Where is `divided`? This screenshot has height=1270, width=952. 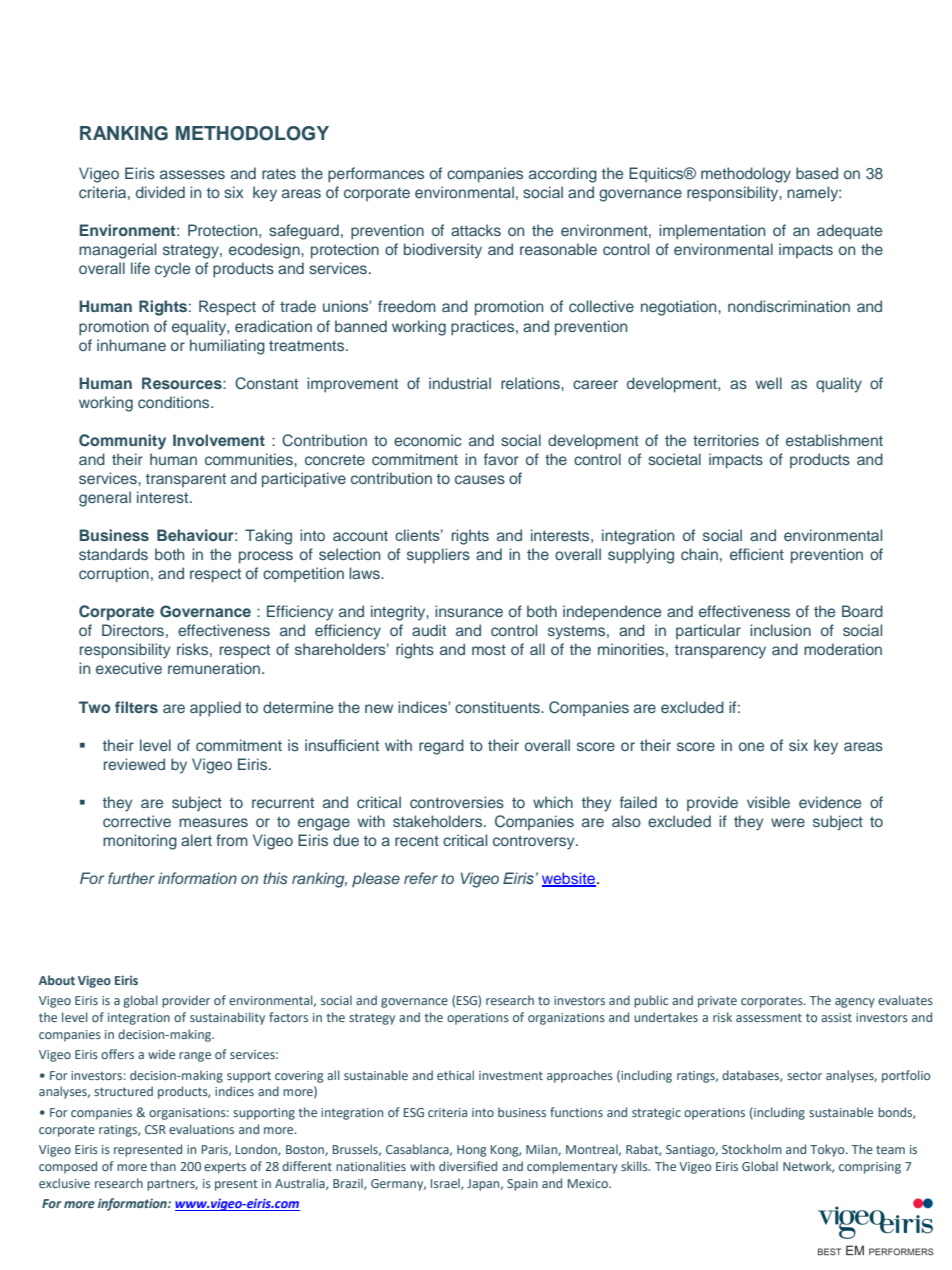
divided is located at coordinates (160, 192).
